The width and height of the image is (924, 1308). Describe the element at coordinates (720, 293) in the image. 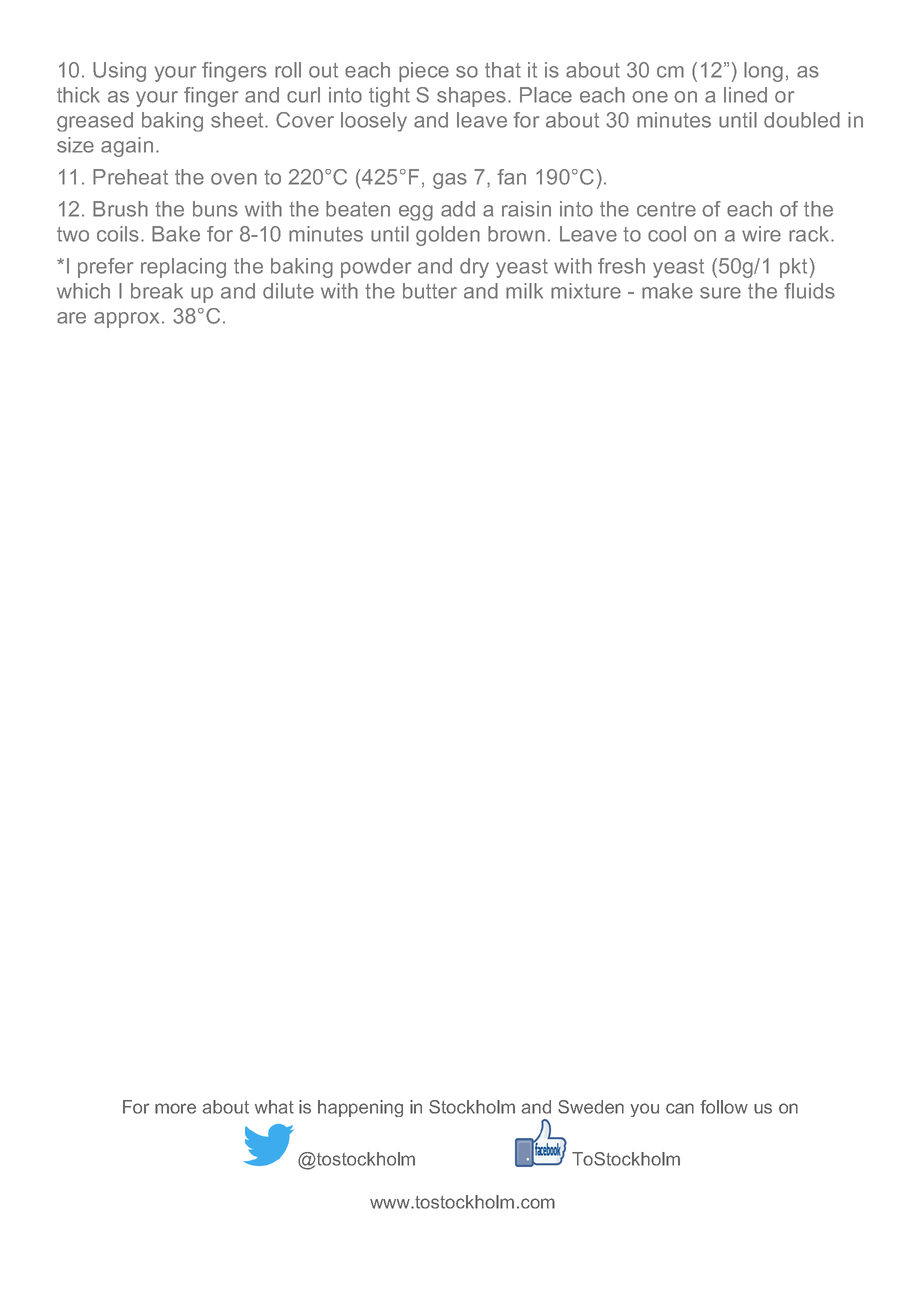

I see `sure` at that location.
